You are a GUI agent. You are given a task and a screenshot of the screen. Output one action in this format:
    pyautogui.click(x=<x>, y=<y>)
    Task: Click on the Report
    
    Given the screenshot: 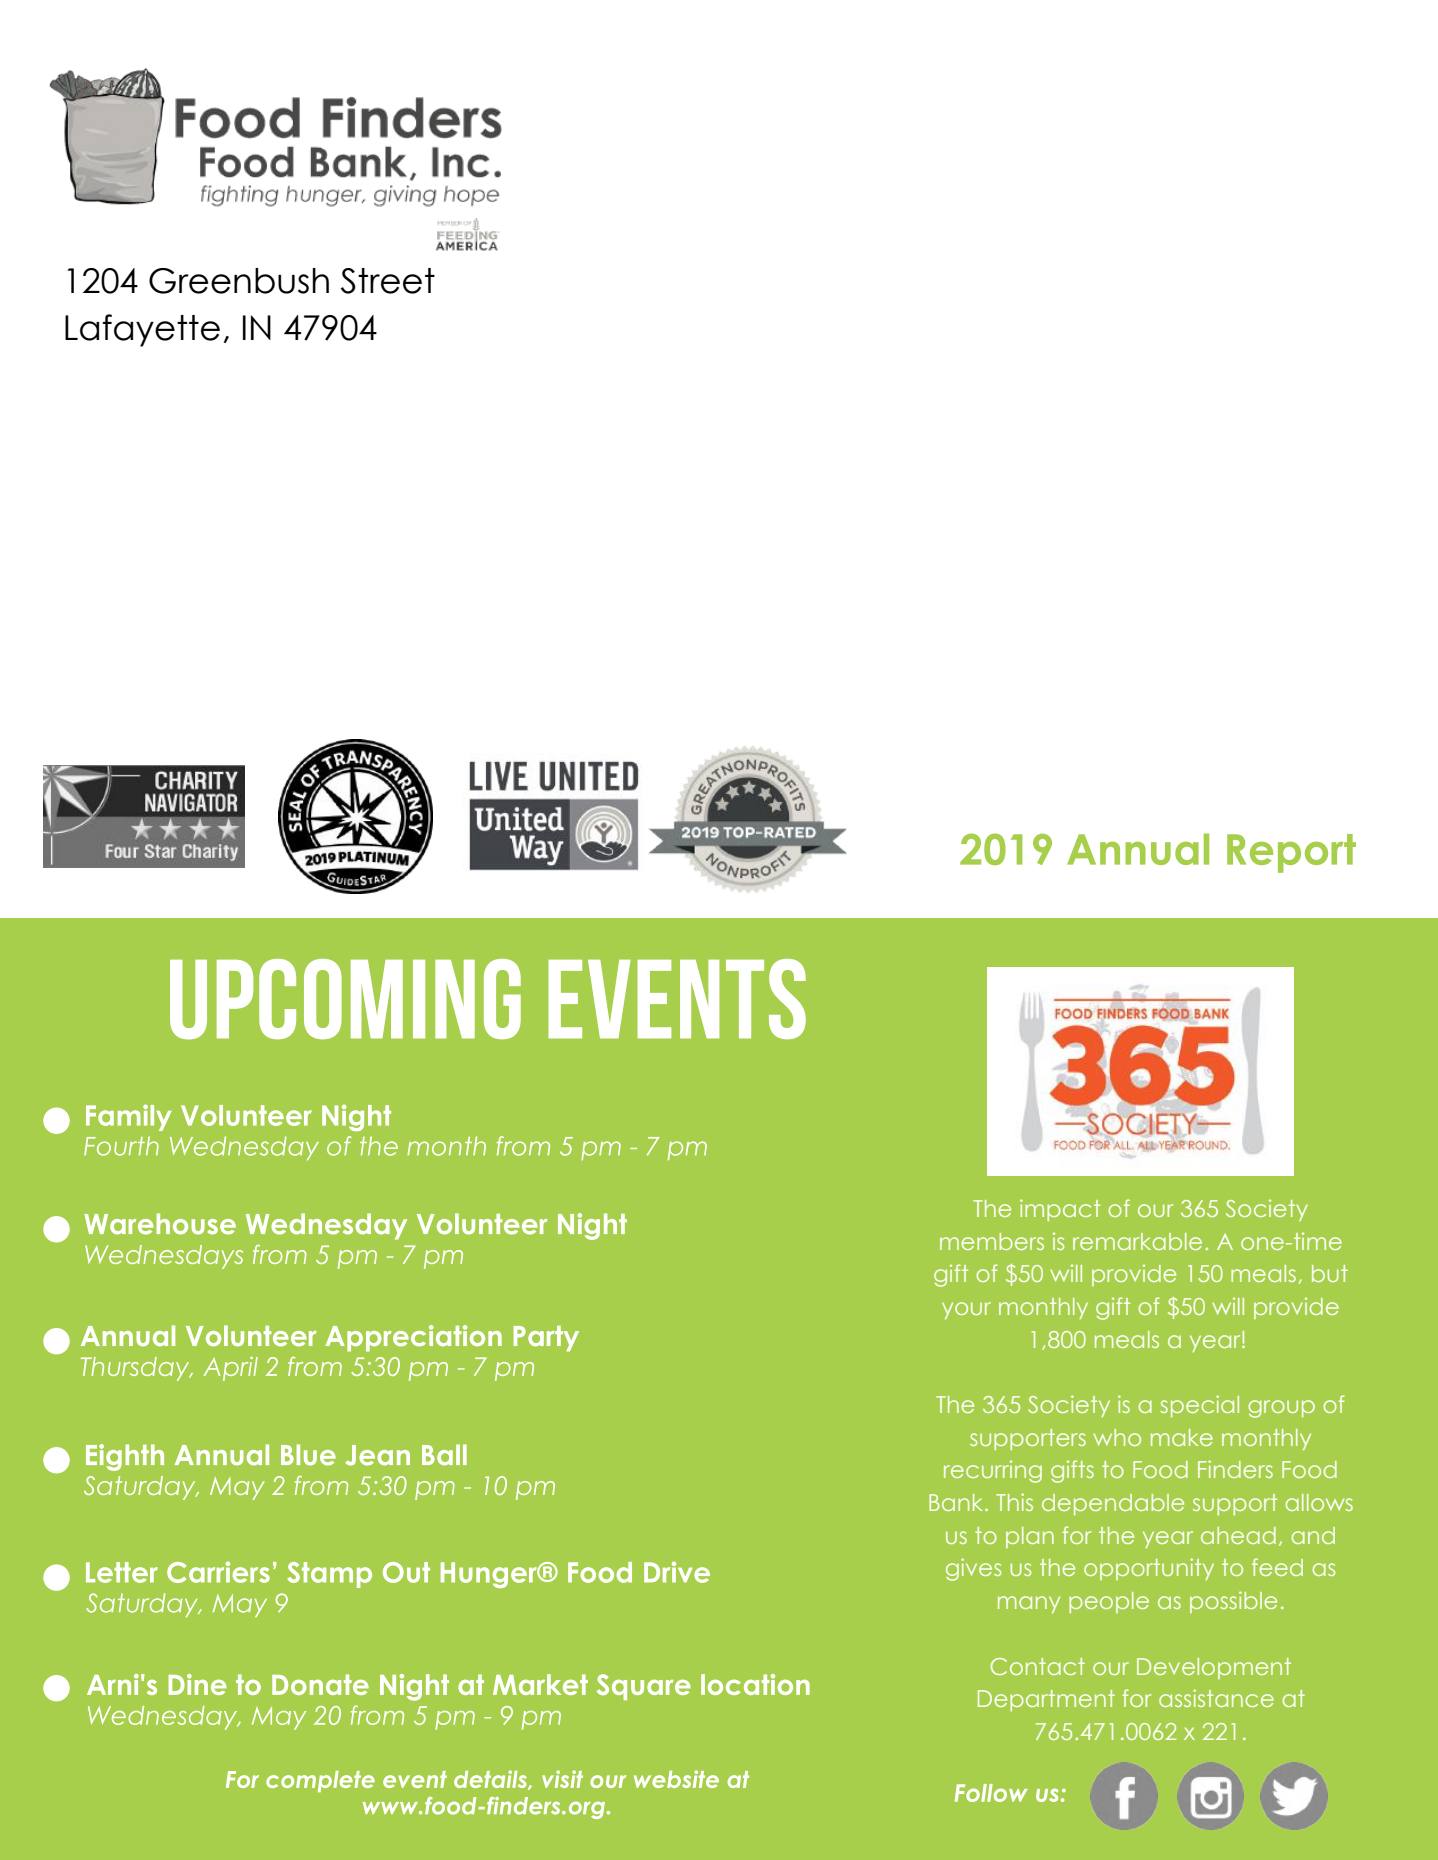 What is the action you would take?
    pyautogui.click(x=1291, y=853)
